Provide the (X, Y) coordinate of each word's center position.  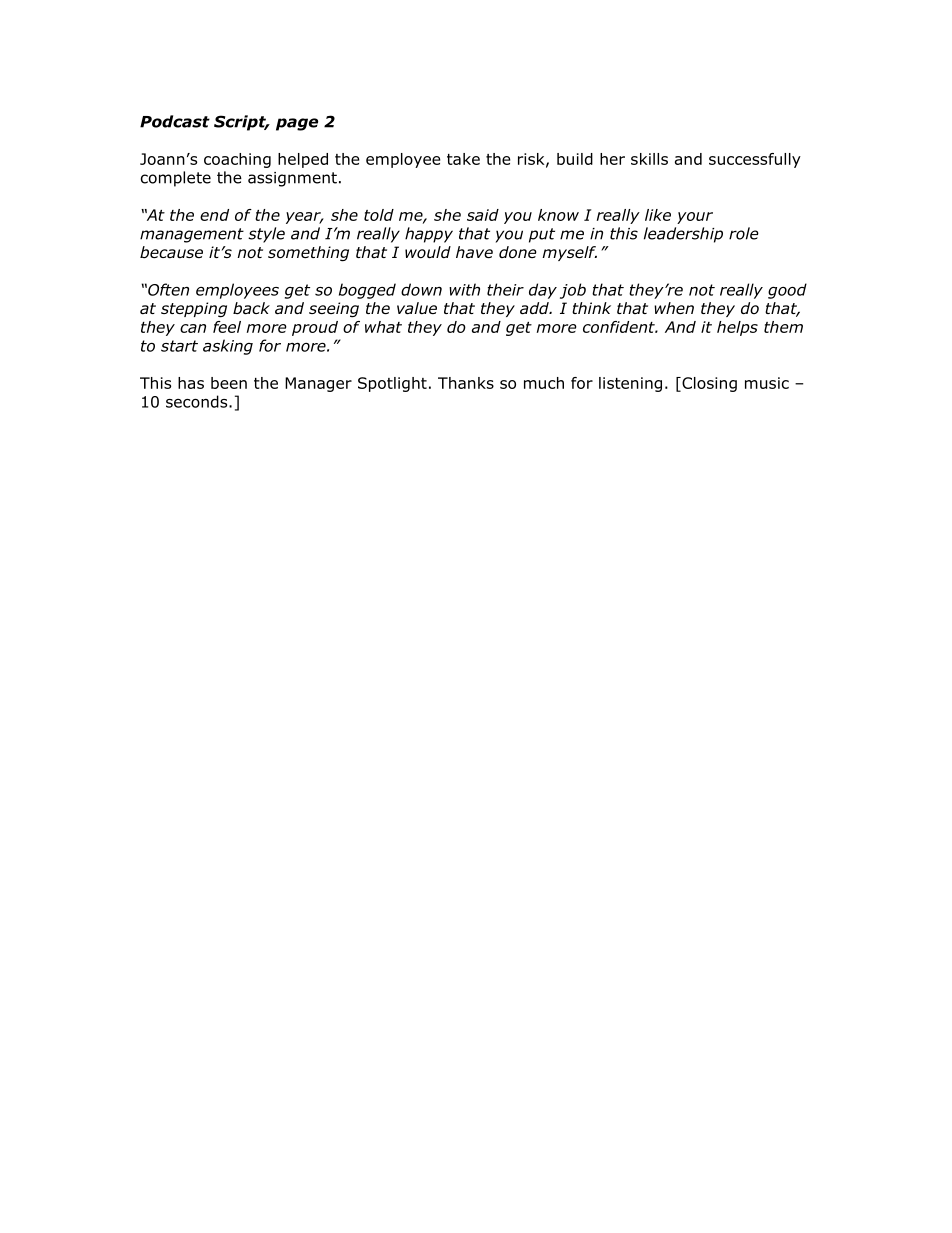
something (308, 254)
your (695, 218)
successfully (755, 160)
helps (737, 328)
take (463, 159)
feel (227, 327)
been (229, 383)
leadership (683, 235)
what (383, 327)
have (474, 252)
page (297, 124)
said (483, 215)
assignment (292, 179)
